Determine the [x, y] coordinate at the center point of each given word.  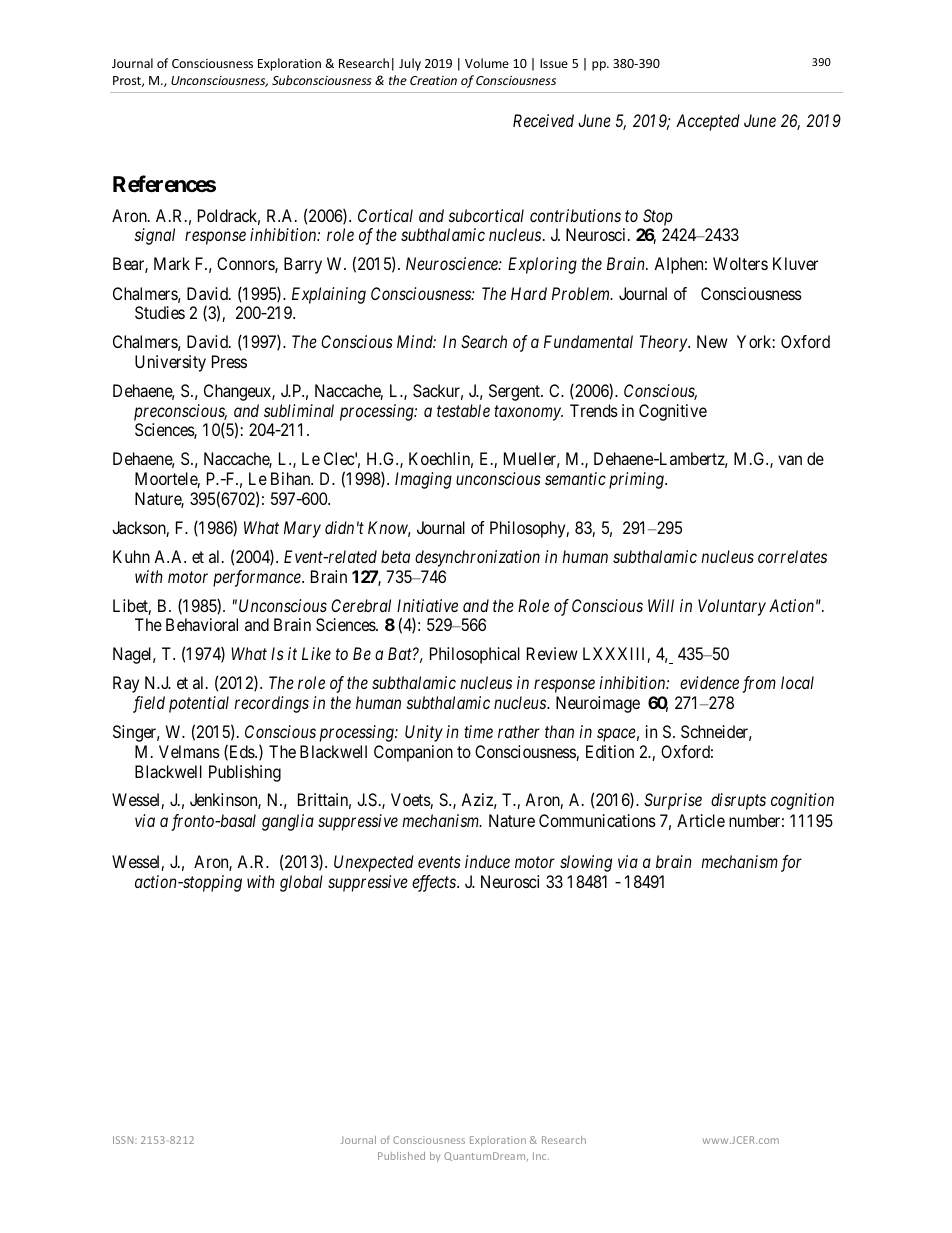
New [712, 341]
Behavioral [202, 624]
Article [701, 820]
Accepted [708, 122]
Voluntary [732, 607]
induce [487, 861]
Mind [416, 341]
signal [155, 236]
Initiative [427, 605]
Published [401, 1156]
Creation [433, 80]
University [170, 363]
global [301, 883]
